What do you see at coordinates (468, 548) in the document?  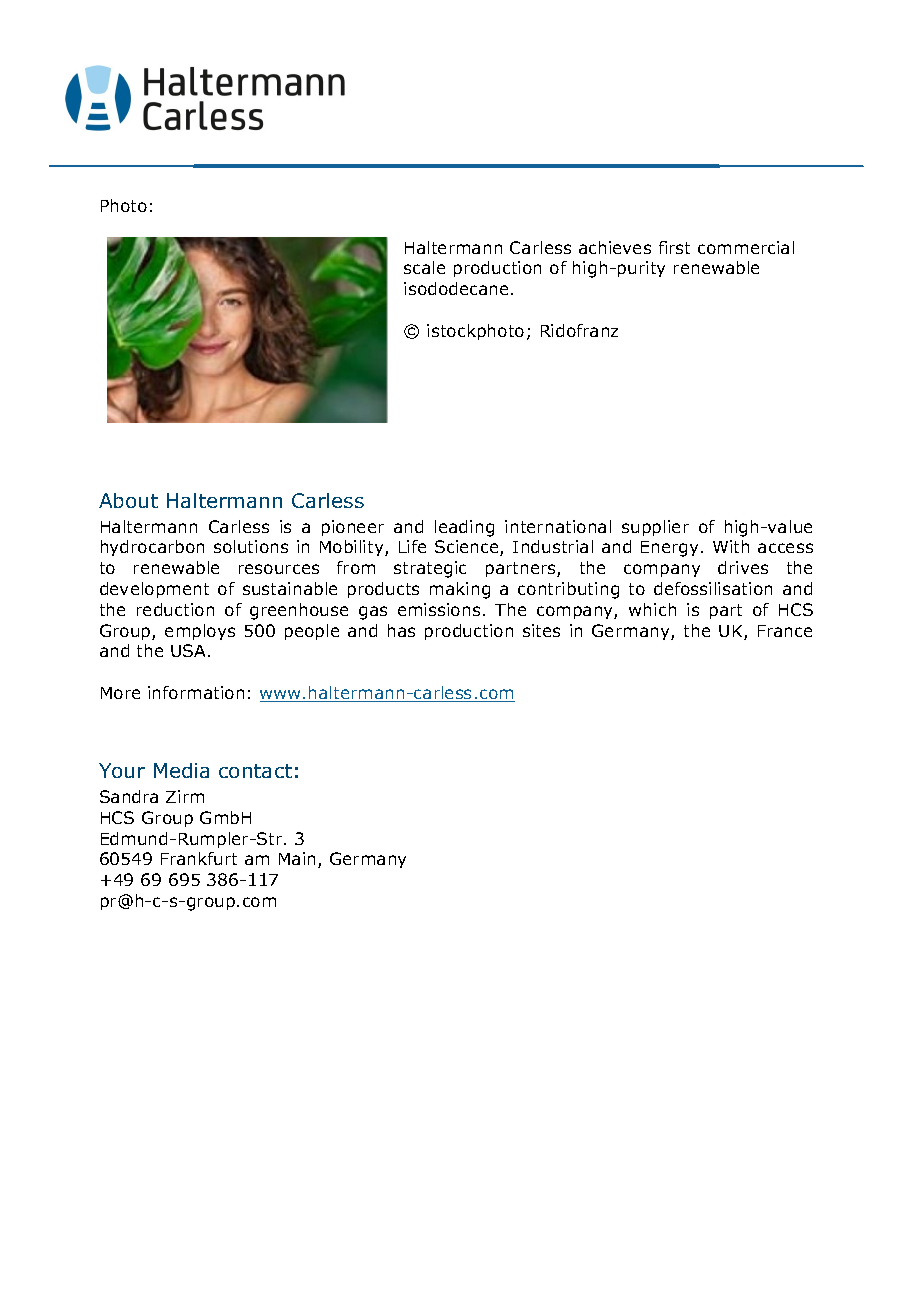 I see `Science` at bounding box center [468, 548].
